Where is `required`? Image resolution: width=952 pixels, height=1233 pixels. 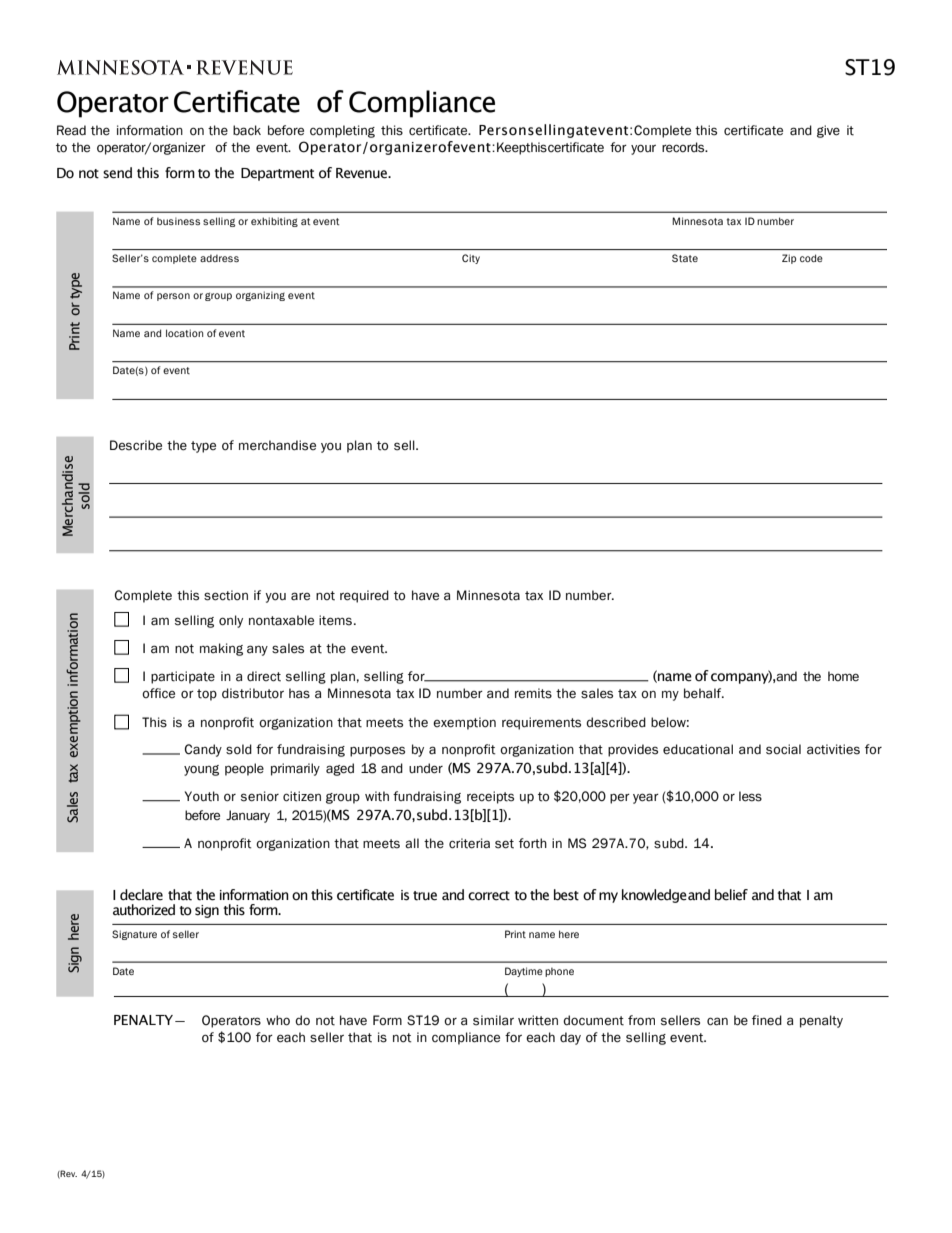 required is located at coordinates (364, 596).
